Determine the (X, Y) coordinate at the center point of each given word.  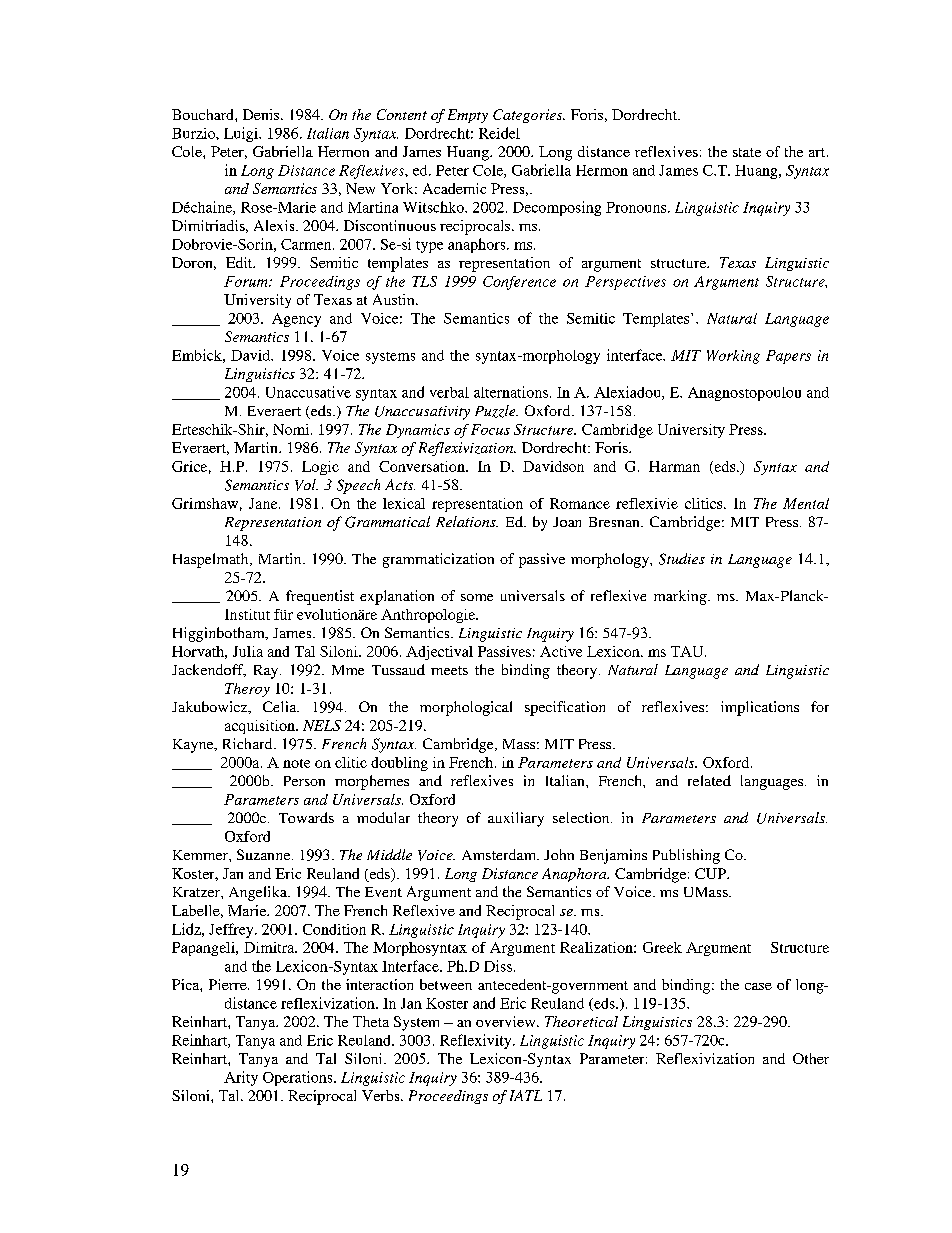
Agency (296, 320)
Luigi (242, 134)
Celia (281, 706)
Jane (264, 503)
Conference (519, 283)
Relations (467, 521)
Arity (241, 1078)
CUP (711, 873)
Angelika (259, 893)
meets (449, 670)
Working (733, 357)
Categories (529, 116)
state (747, 152)
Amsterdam (500, 854)
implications (760, 708)
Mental (806, 503)
